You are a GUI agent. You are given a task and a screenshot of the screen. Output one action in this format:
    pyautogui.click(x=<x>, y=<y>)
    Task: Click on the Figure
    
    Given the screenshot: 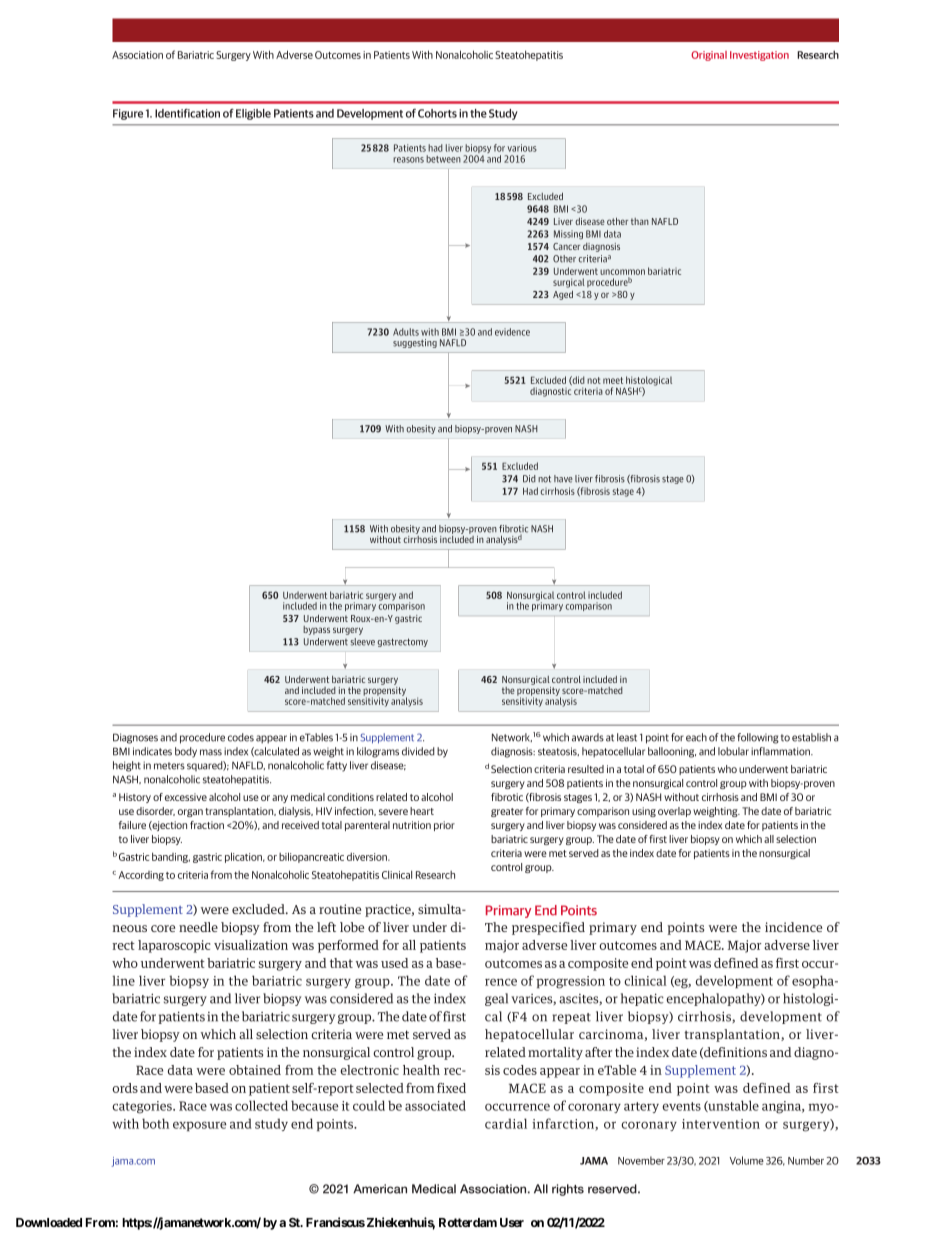 What is the action you would take?
    pyautogui.click(x=128, y=114)
